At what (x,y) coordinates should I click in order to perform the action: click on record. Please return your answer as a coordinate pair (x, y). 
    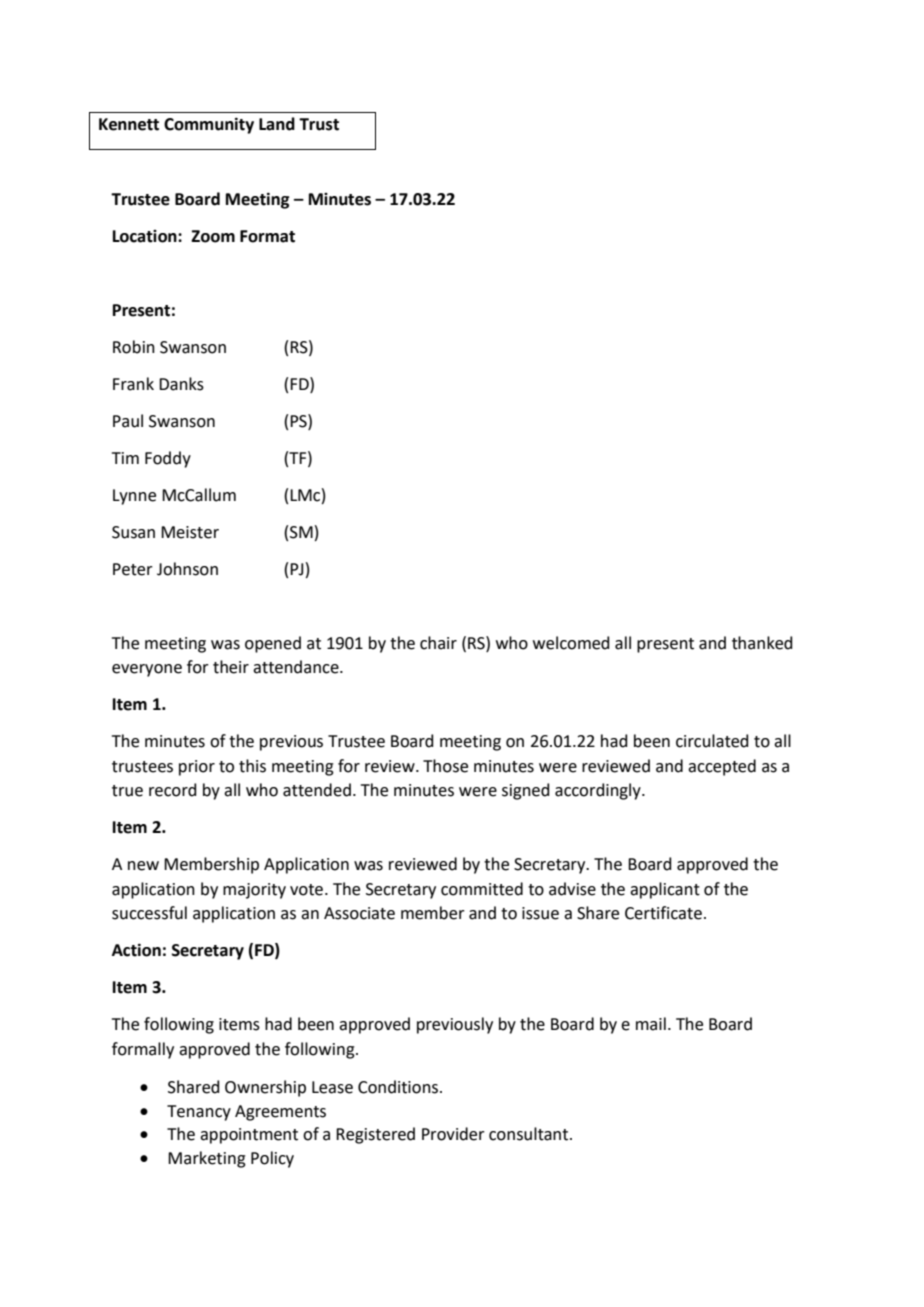
    Looking at the image, I should click on (173, 790).
